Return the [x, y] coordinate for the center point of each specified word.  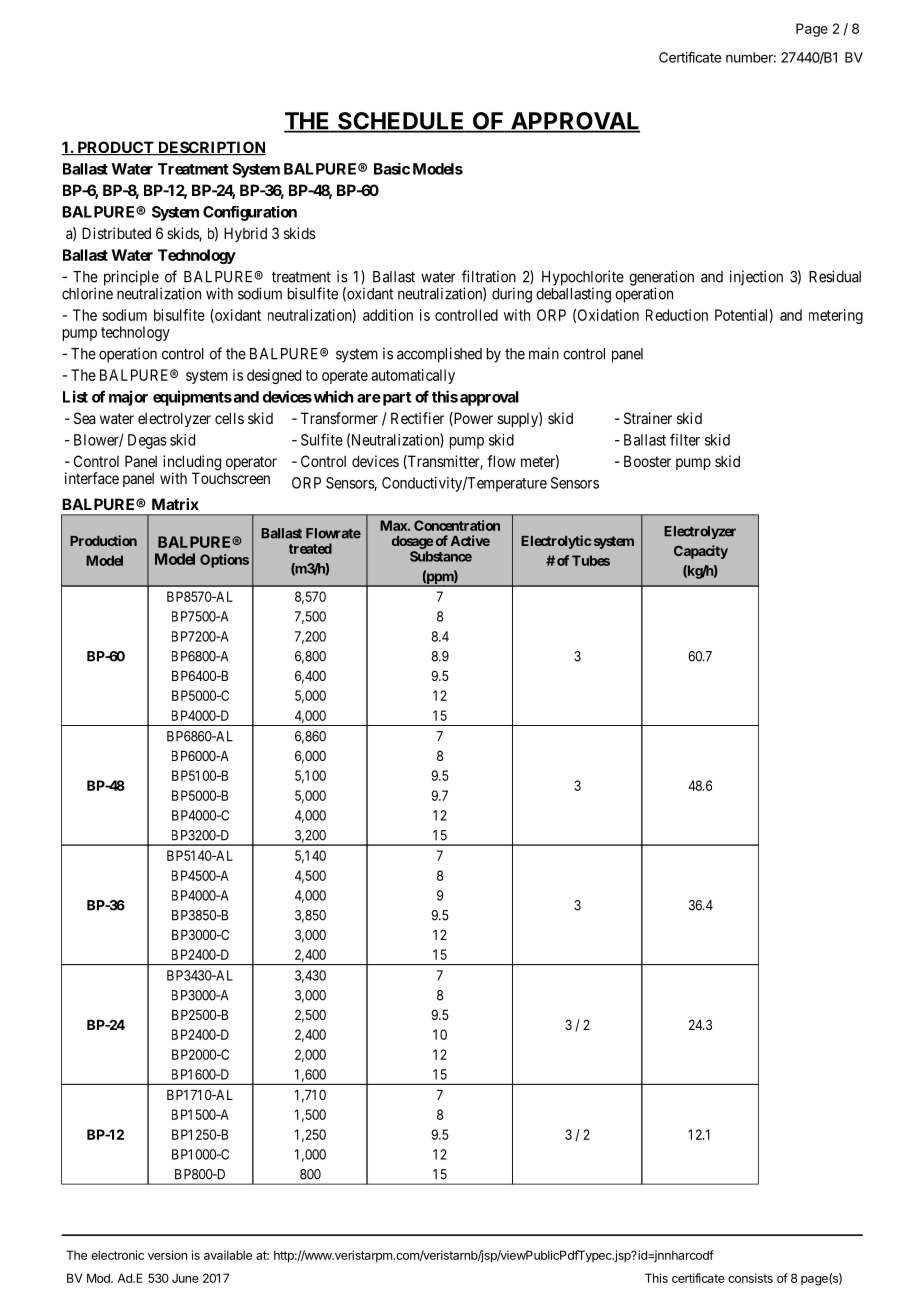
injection [756, 278]
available [228, 1255]
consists [750, 1278]
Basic [392, 169]
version [167, 1255]
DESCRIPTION [211, 148]
